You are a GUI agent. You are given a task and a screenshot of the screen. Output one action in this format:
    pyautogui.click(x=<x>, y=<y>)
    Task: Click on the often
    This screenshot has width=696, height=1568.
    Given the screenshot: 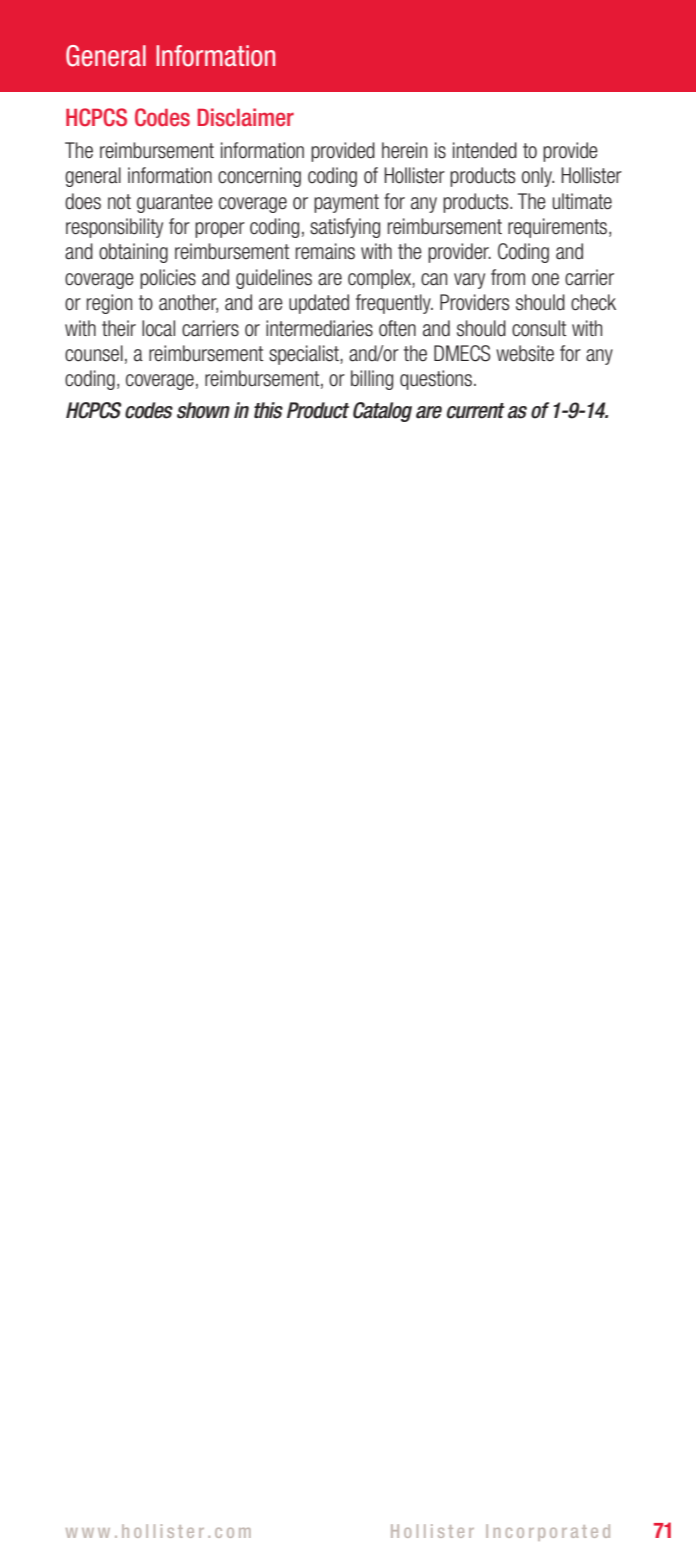 What is the action you would take?
    pyautogui.click(x=397, y=328)
